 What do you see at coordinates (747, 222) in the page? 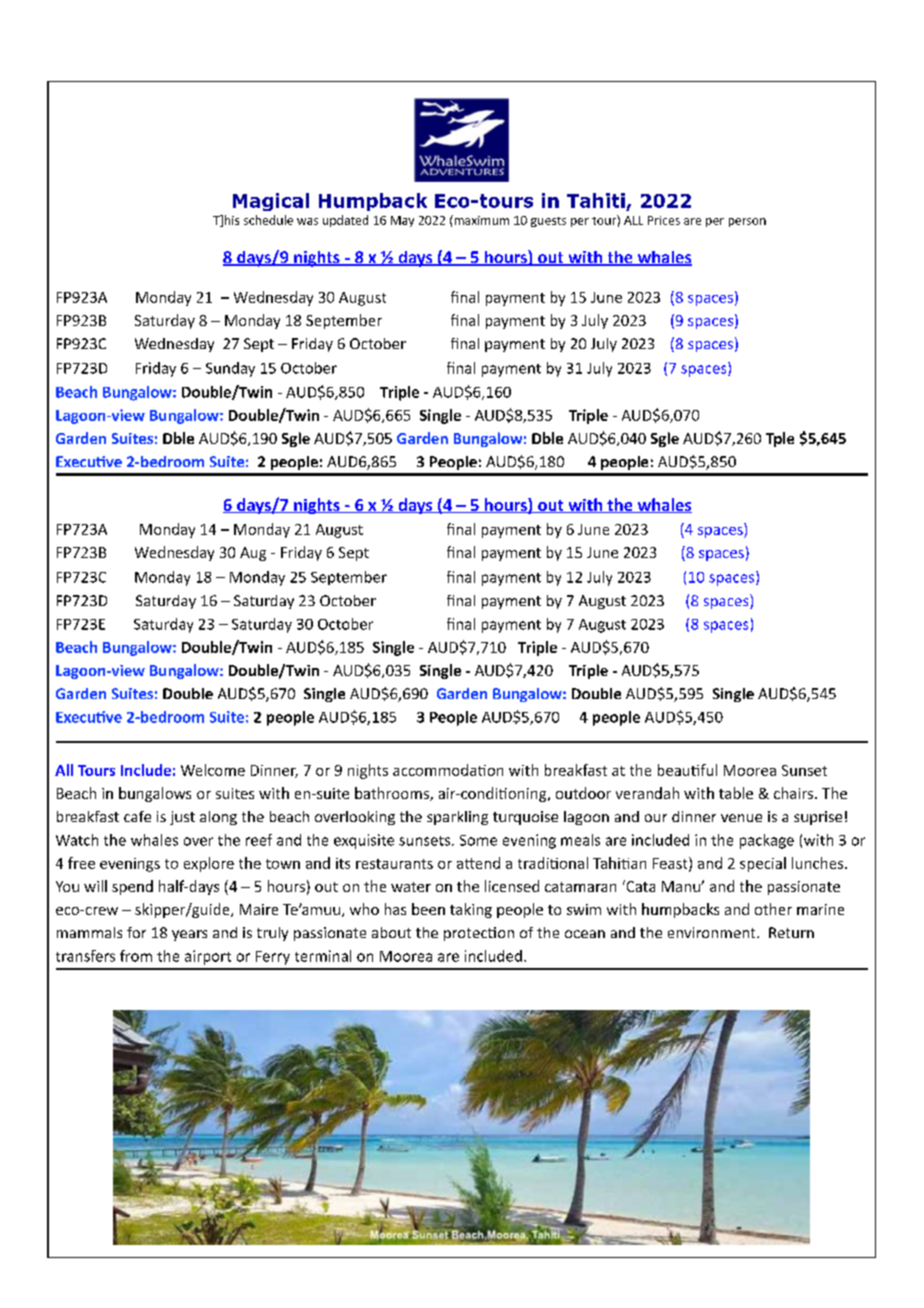
I see `person` at bounding box center [747, 222].
